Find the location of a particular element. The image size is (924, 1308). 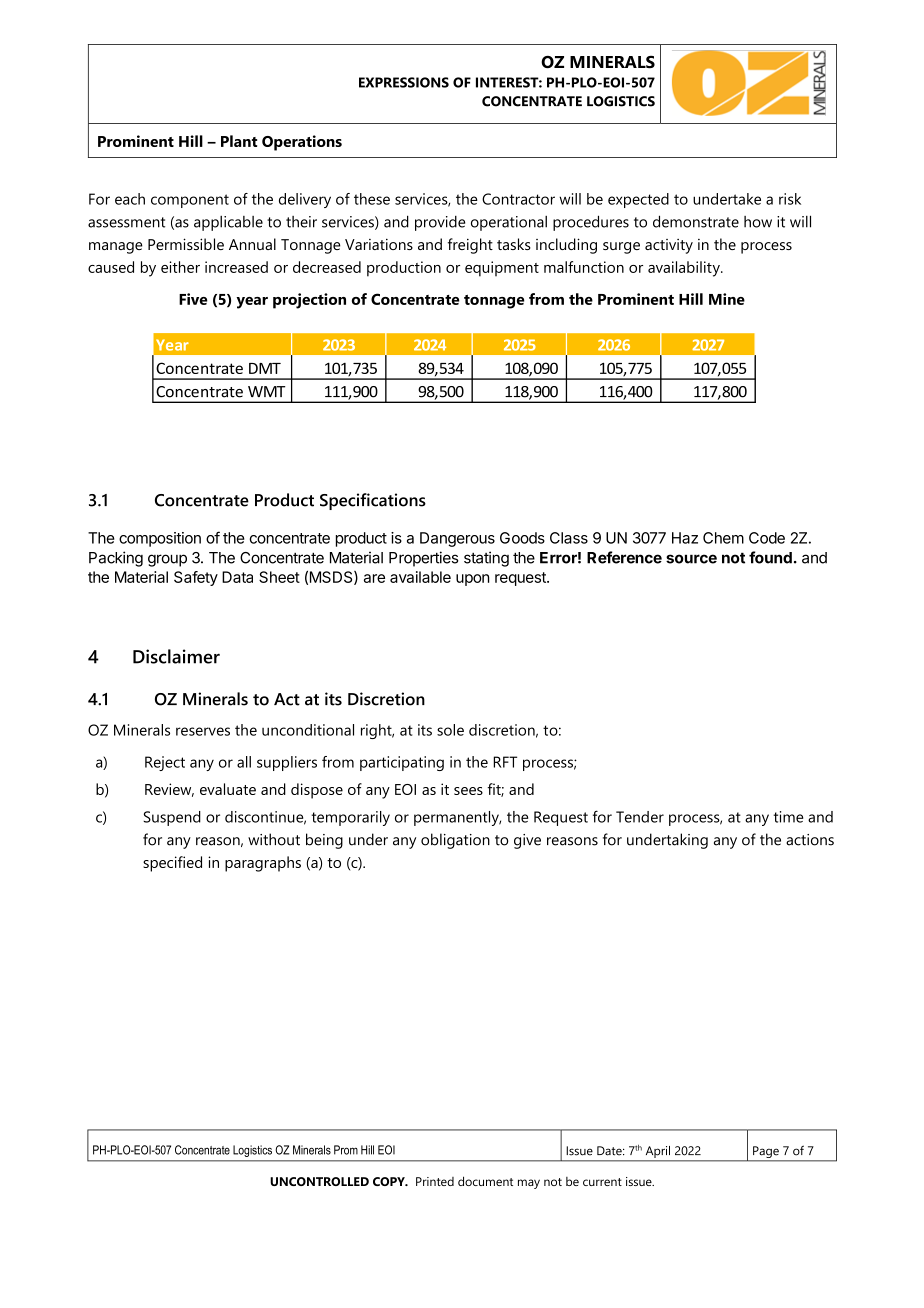

risk is located at coordinates (790, 199).
